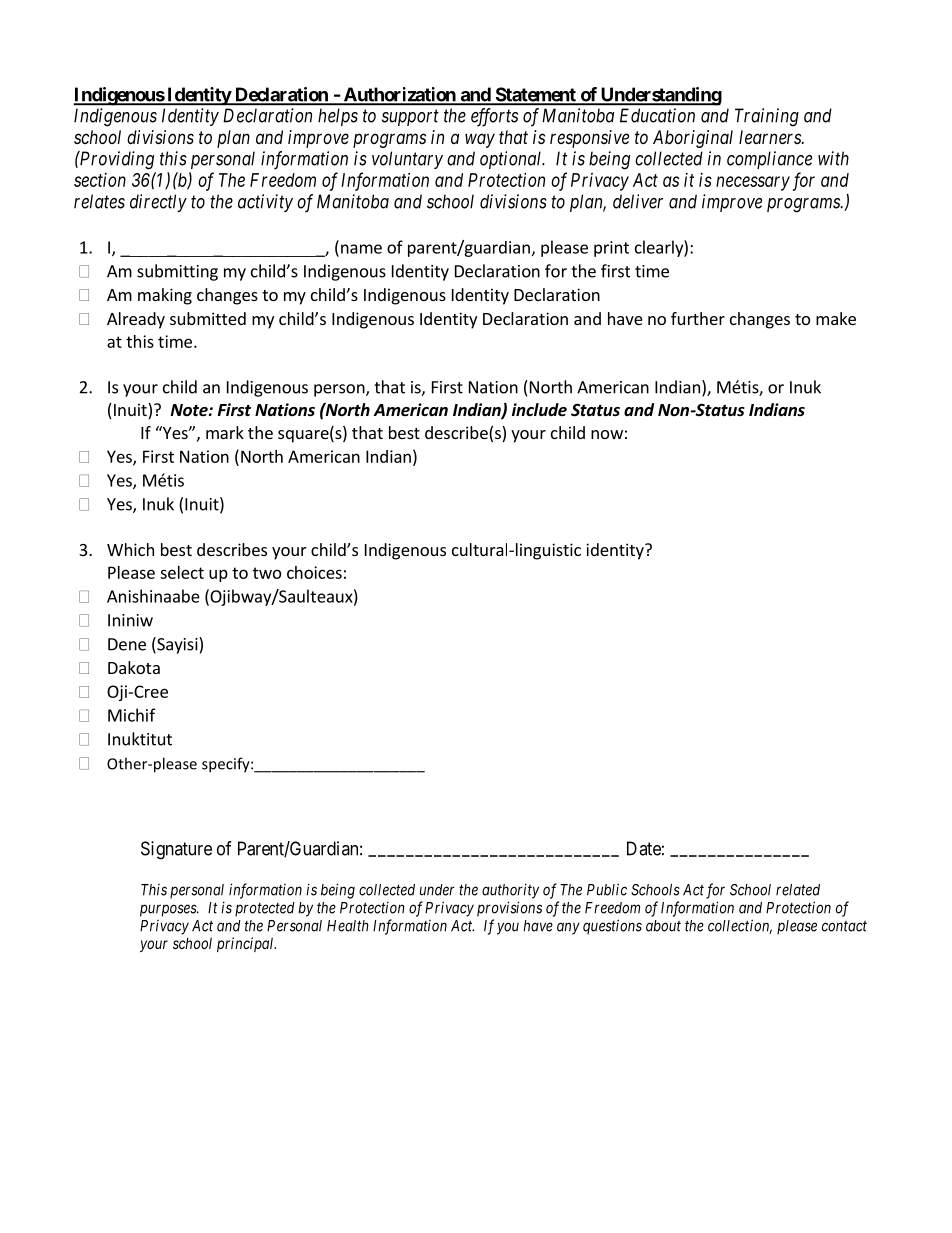 Image resolution: width=952 pixels, height=1233 pixels. I want to click on Training, so click(767, 117).
